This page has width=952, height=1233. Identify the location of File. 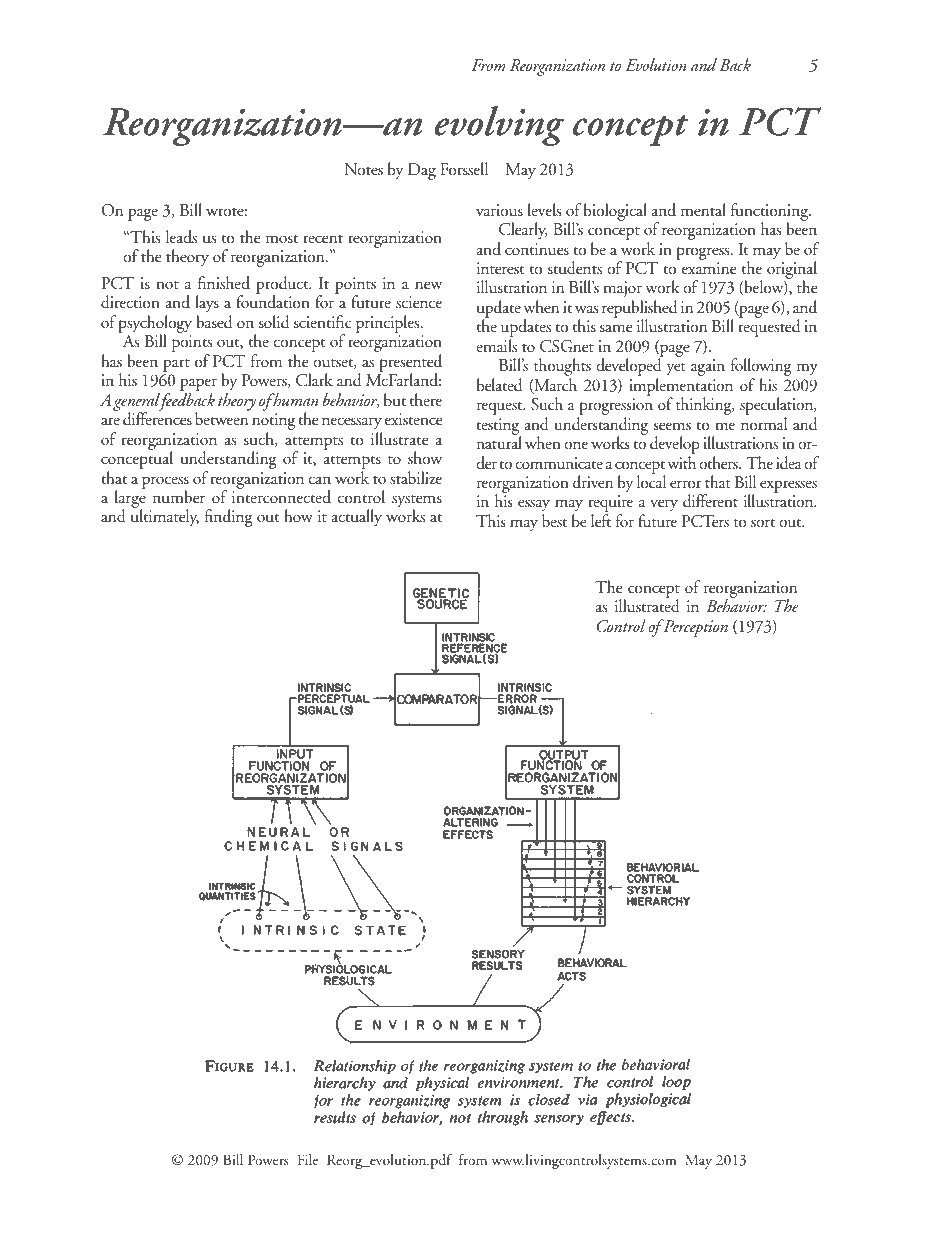
(308, 1159).
